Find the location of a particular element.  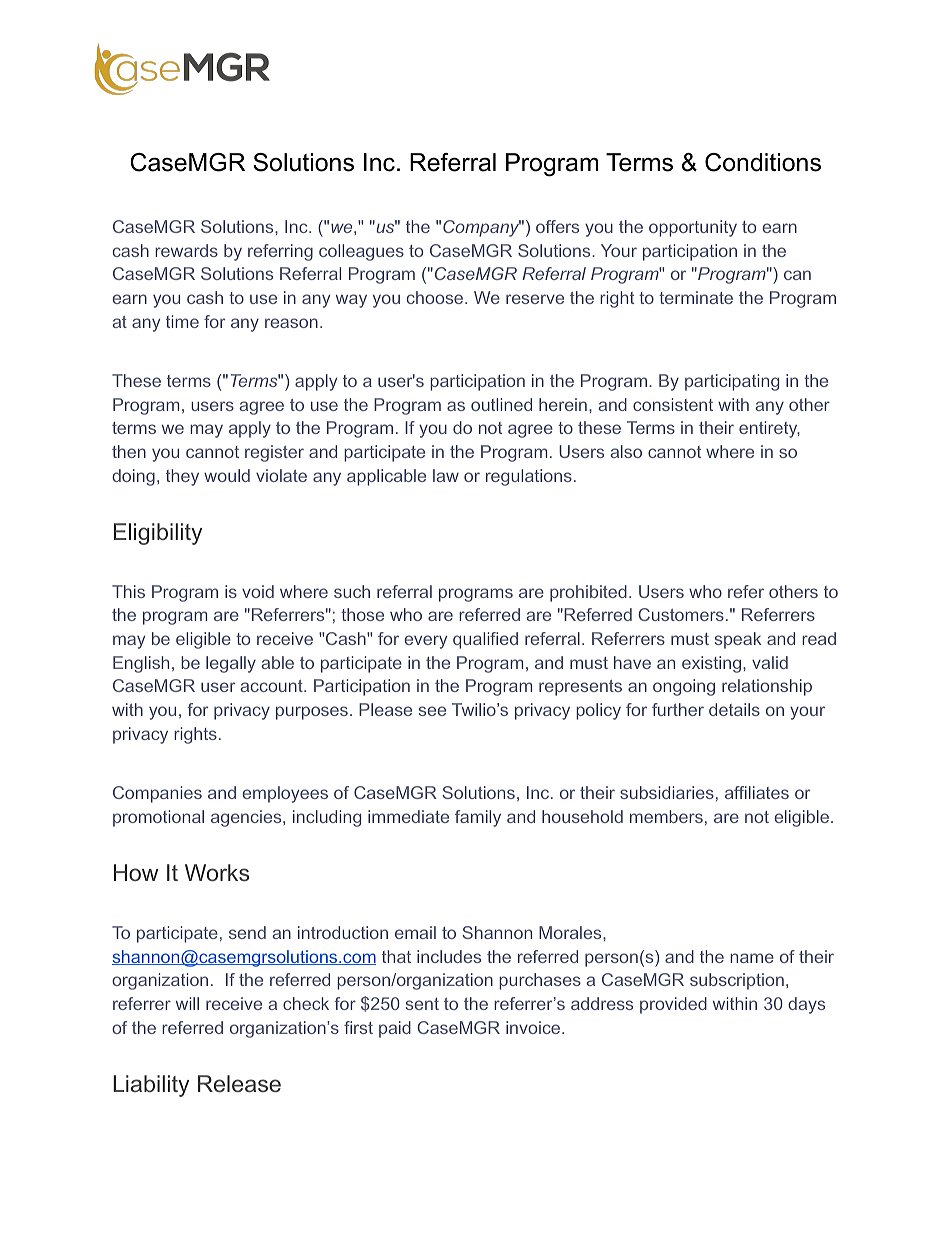

Conditions is located at coordinates (763, 162).
